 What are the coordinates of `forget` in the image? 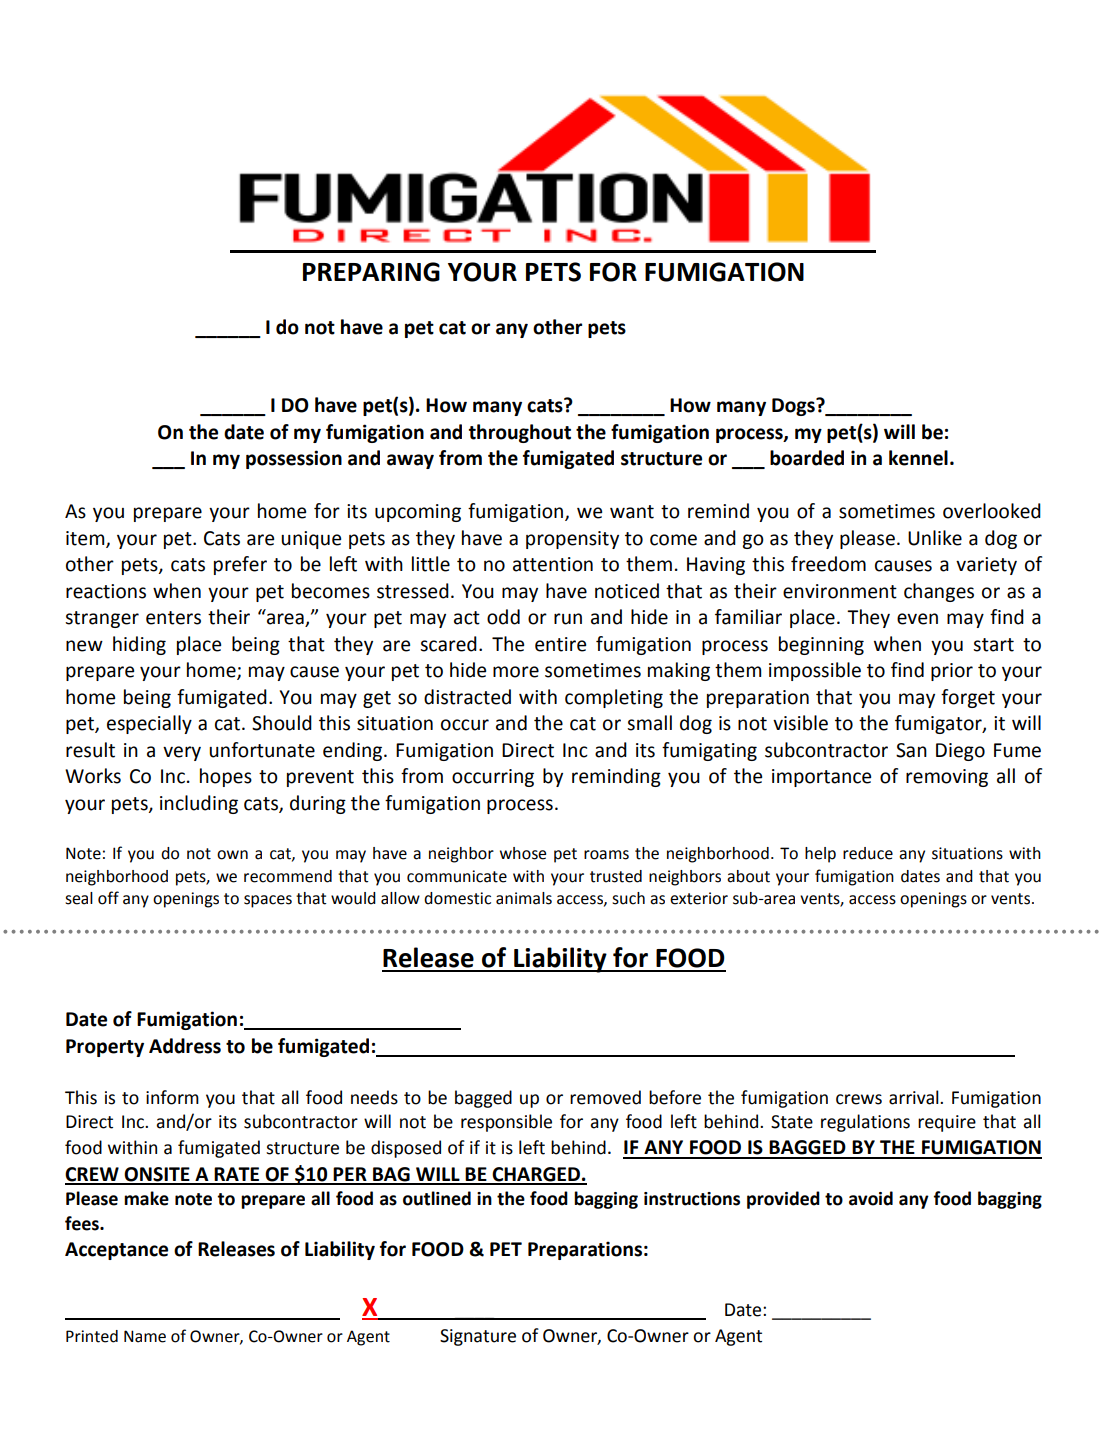 It's located at (968, 698).
